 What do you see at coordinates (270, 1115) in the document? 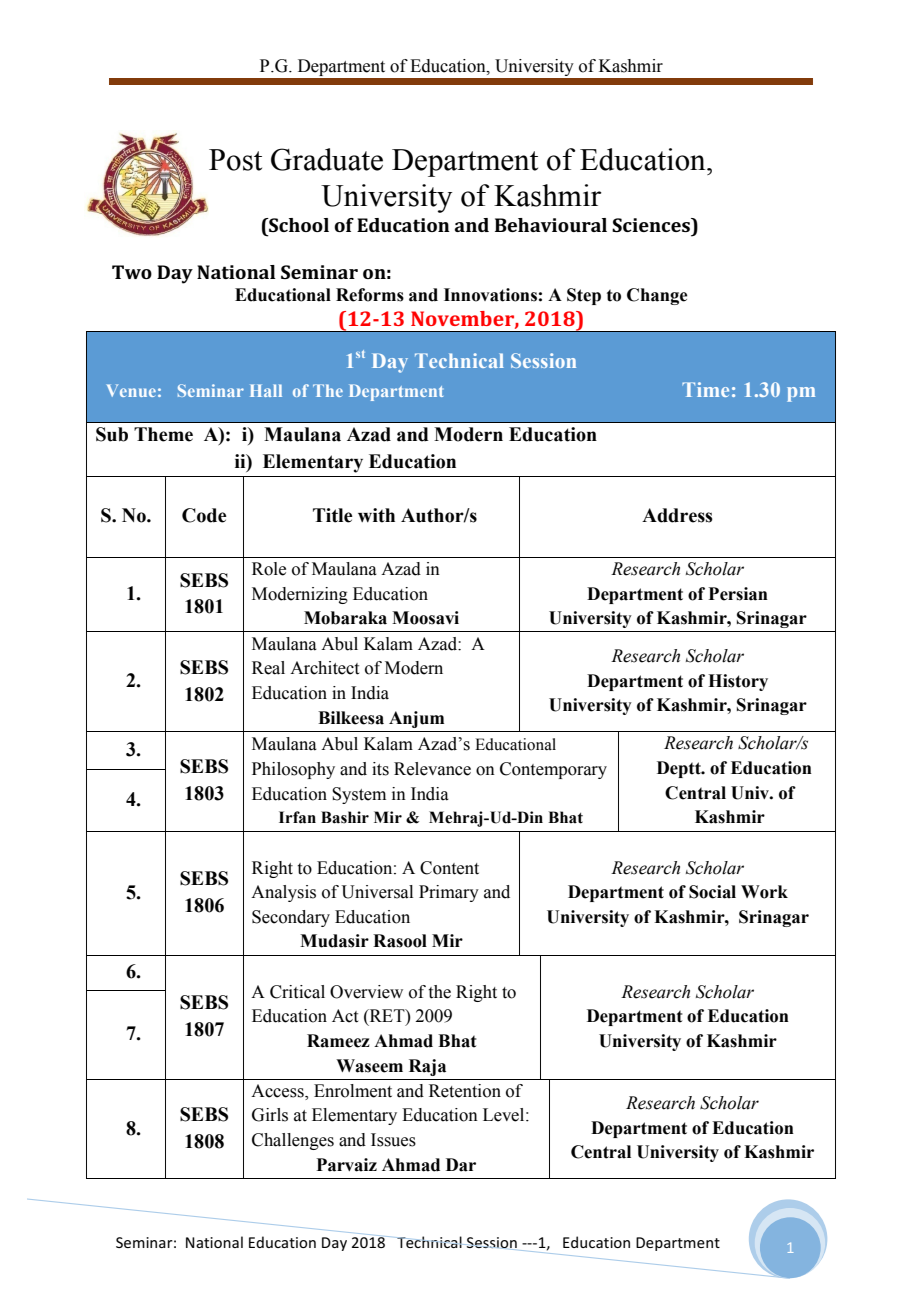
I see `Girls` at bounding box center [270, 1115].
